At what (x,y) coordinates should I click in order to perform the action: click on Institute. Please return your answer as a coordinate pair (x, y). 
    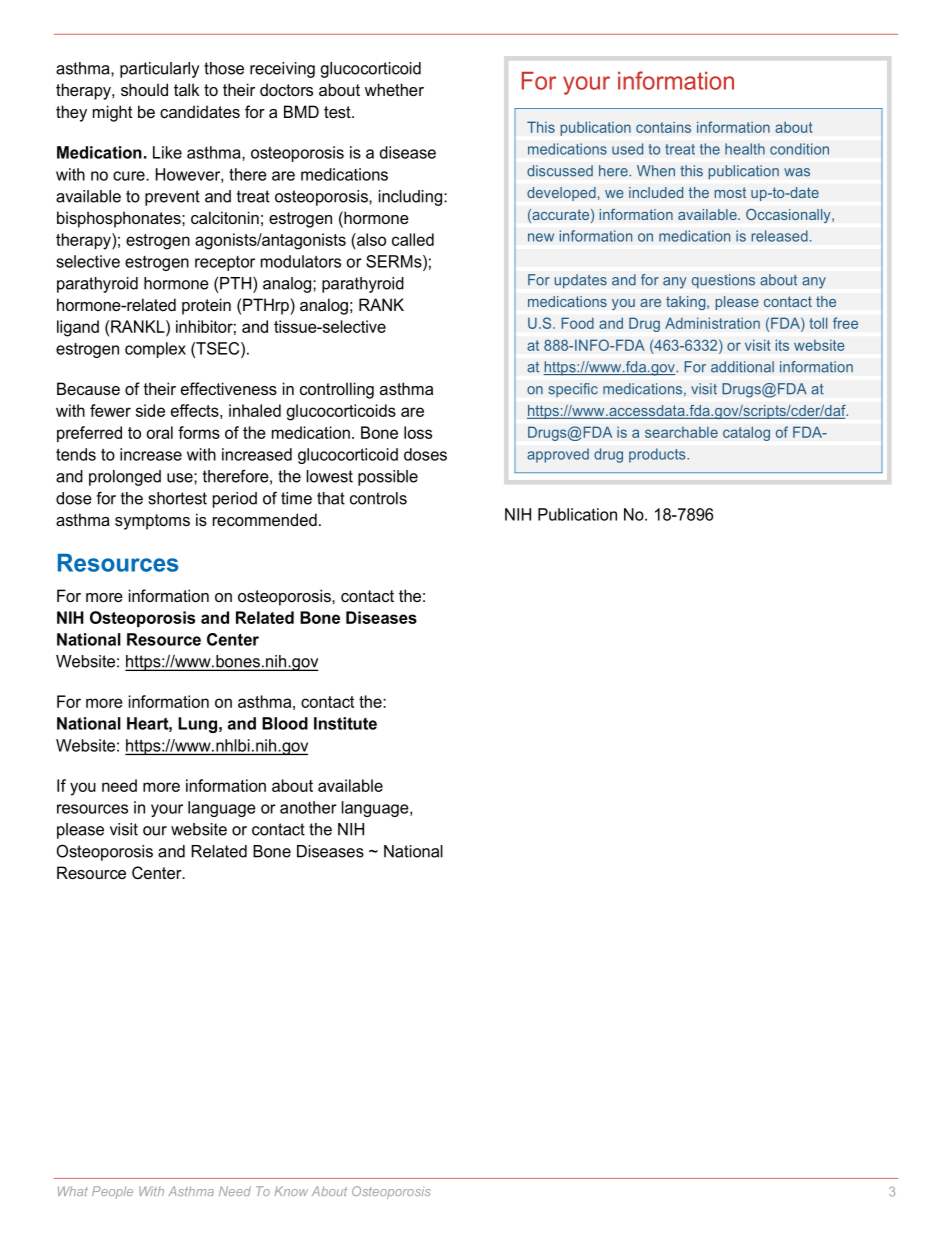
    Looking at the image, I should click on (345, 723).
